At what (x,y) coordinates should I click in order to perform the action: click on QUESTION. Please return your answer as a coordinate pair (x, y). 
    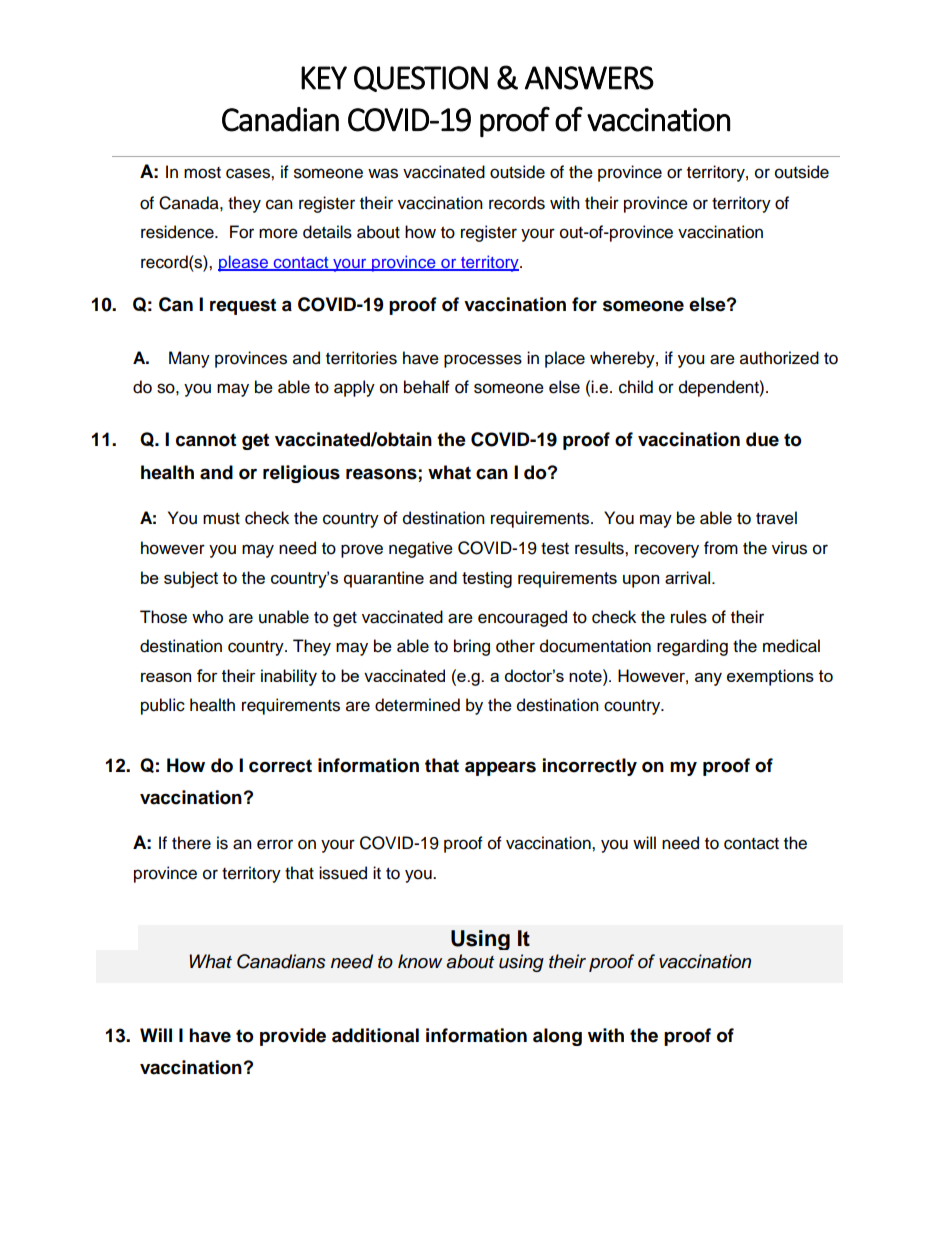
    Looking at the image, I should click on (421, 79).
